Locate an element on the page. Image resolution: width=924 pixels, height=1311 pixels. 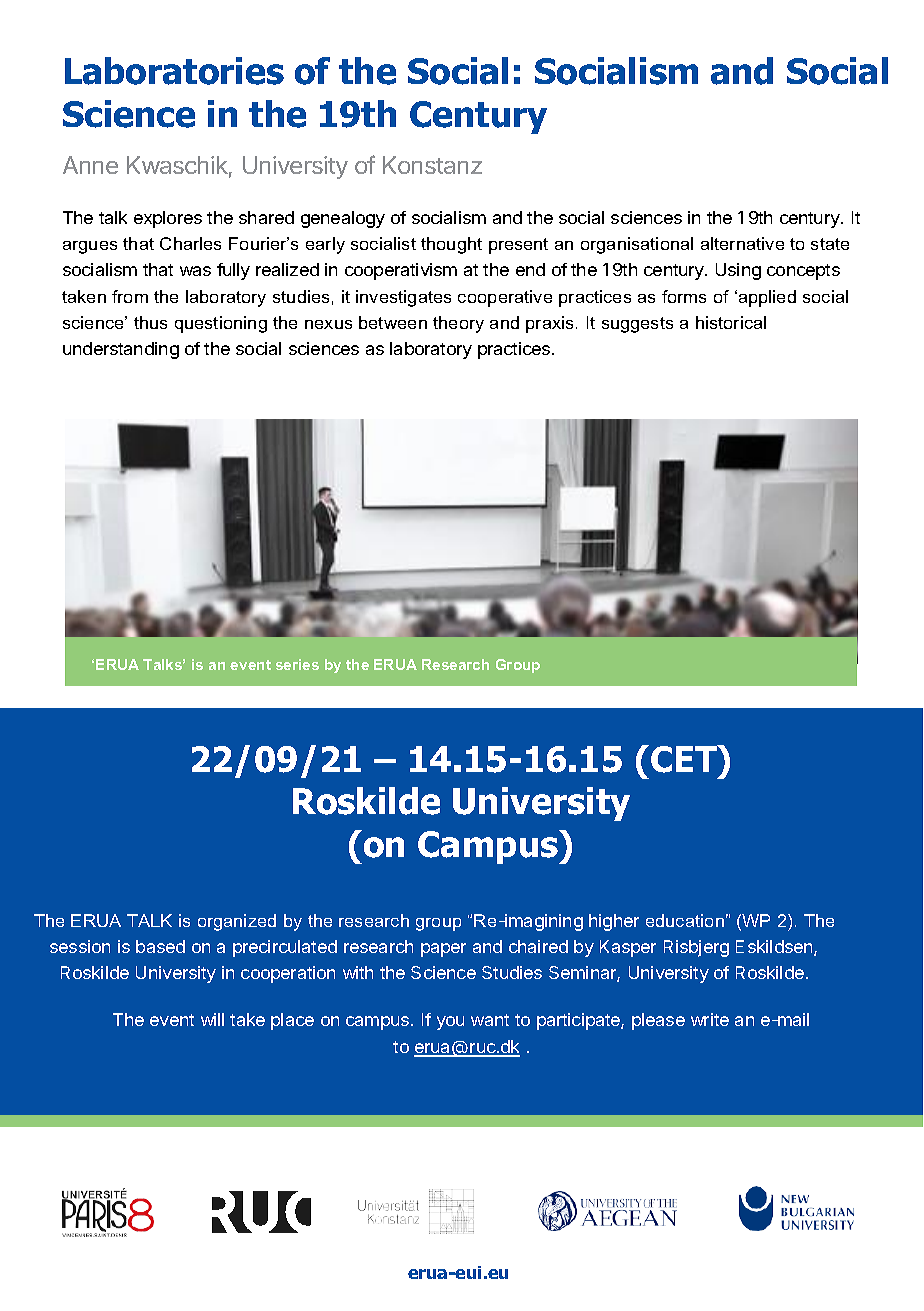
theory is located at coordinates (458, 324).
